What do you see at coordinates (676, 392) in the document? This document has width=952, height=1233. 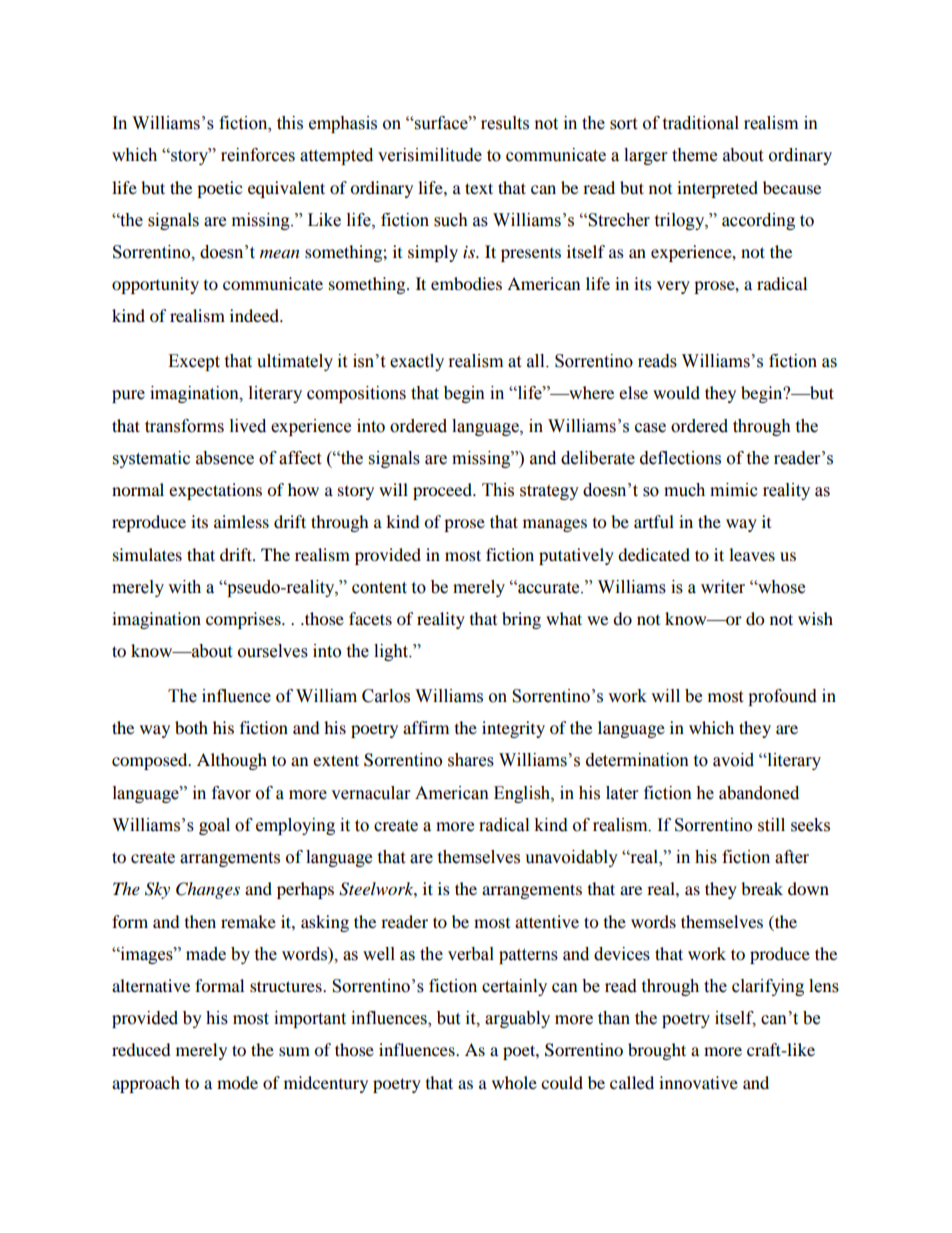 I see `would` at bounding box center [676, 392].
